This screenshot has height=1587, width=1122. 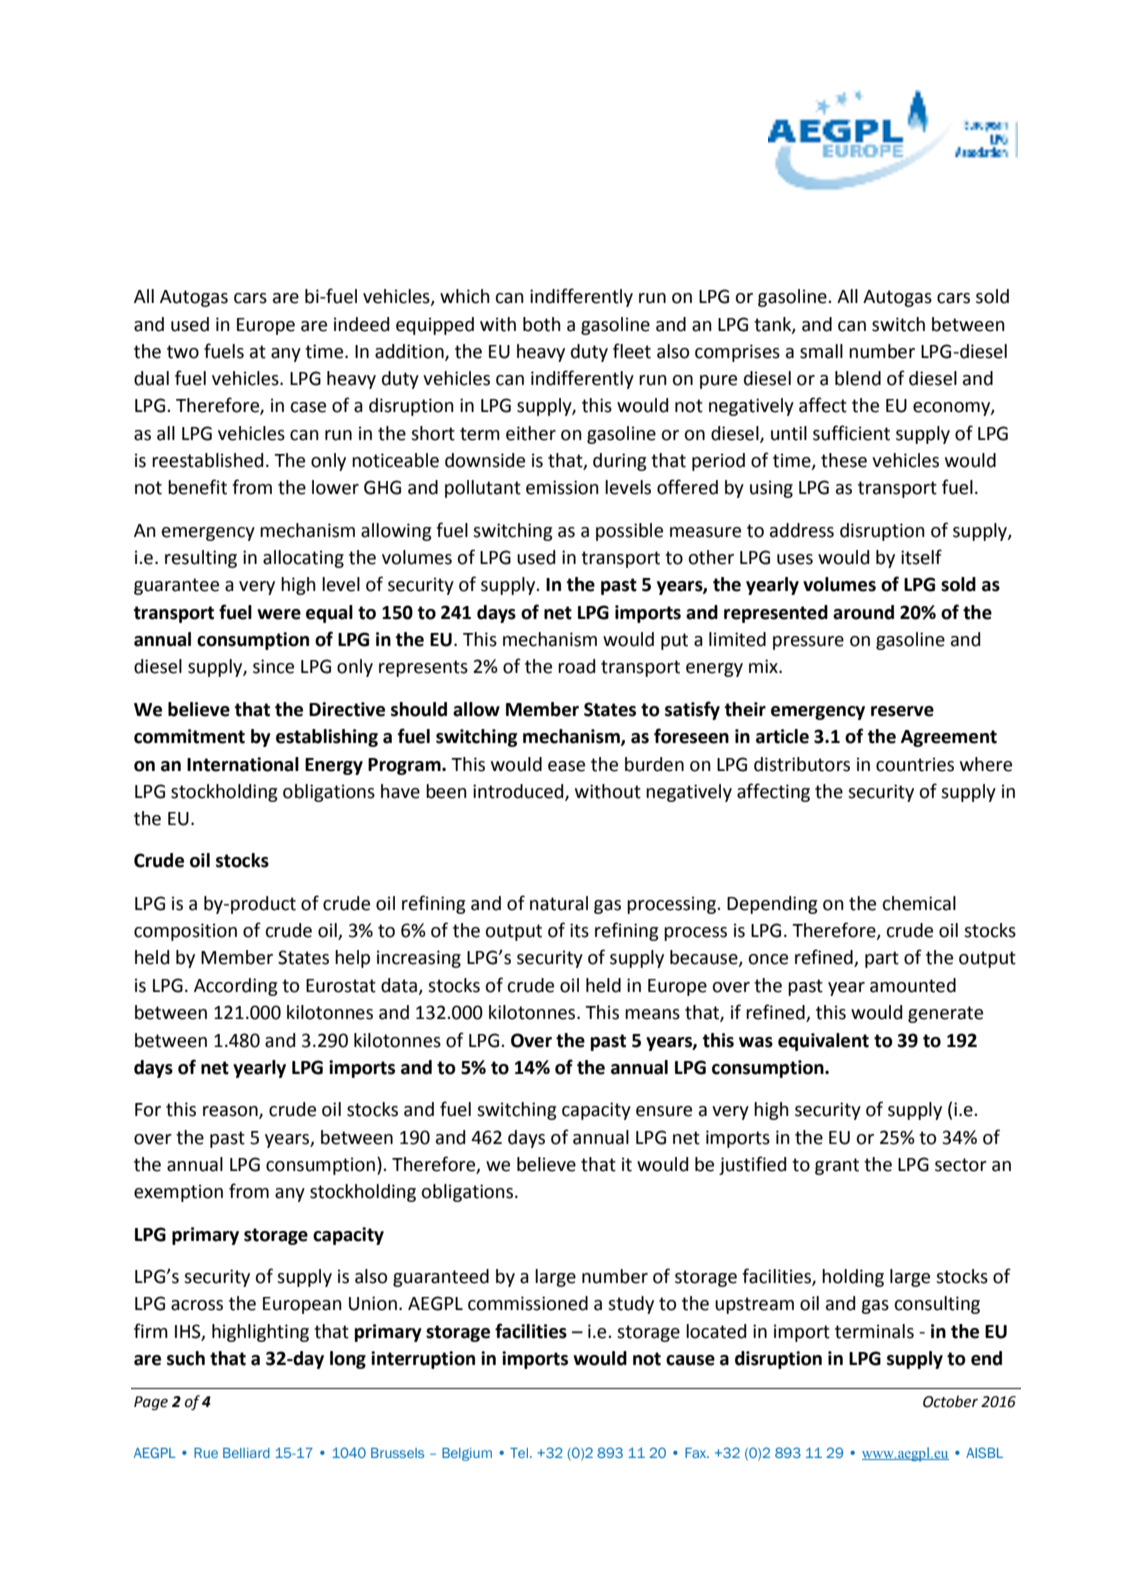 What do you see at coordinates (246, 1453) in the screenshot?
I see `Belliard` at bounding box center [246, 1453].
